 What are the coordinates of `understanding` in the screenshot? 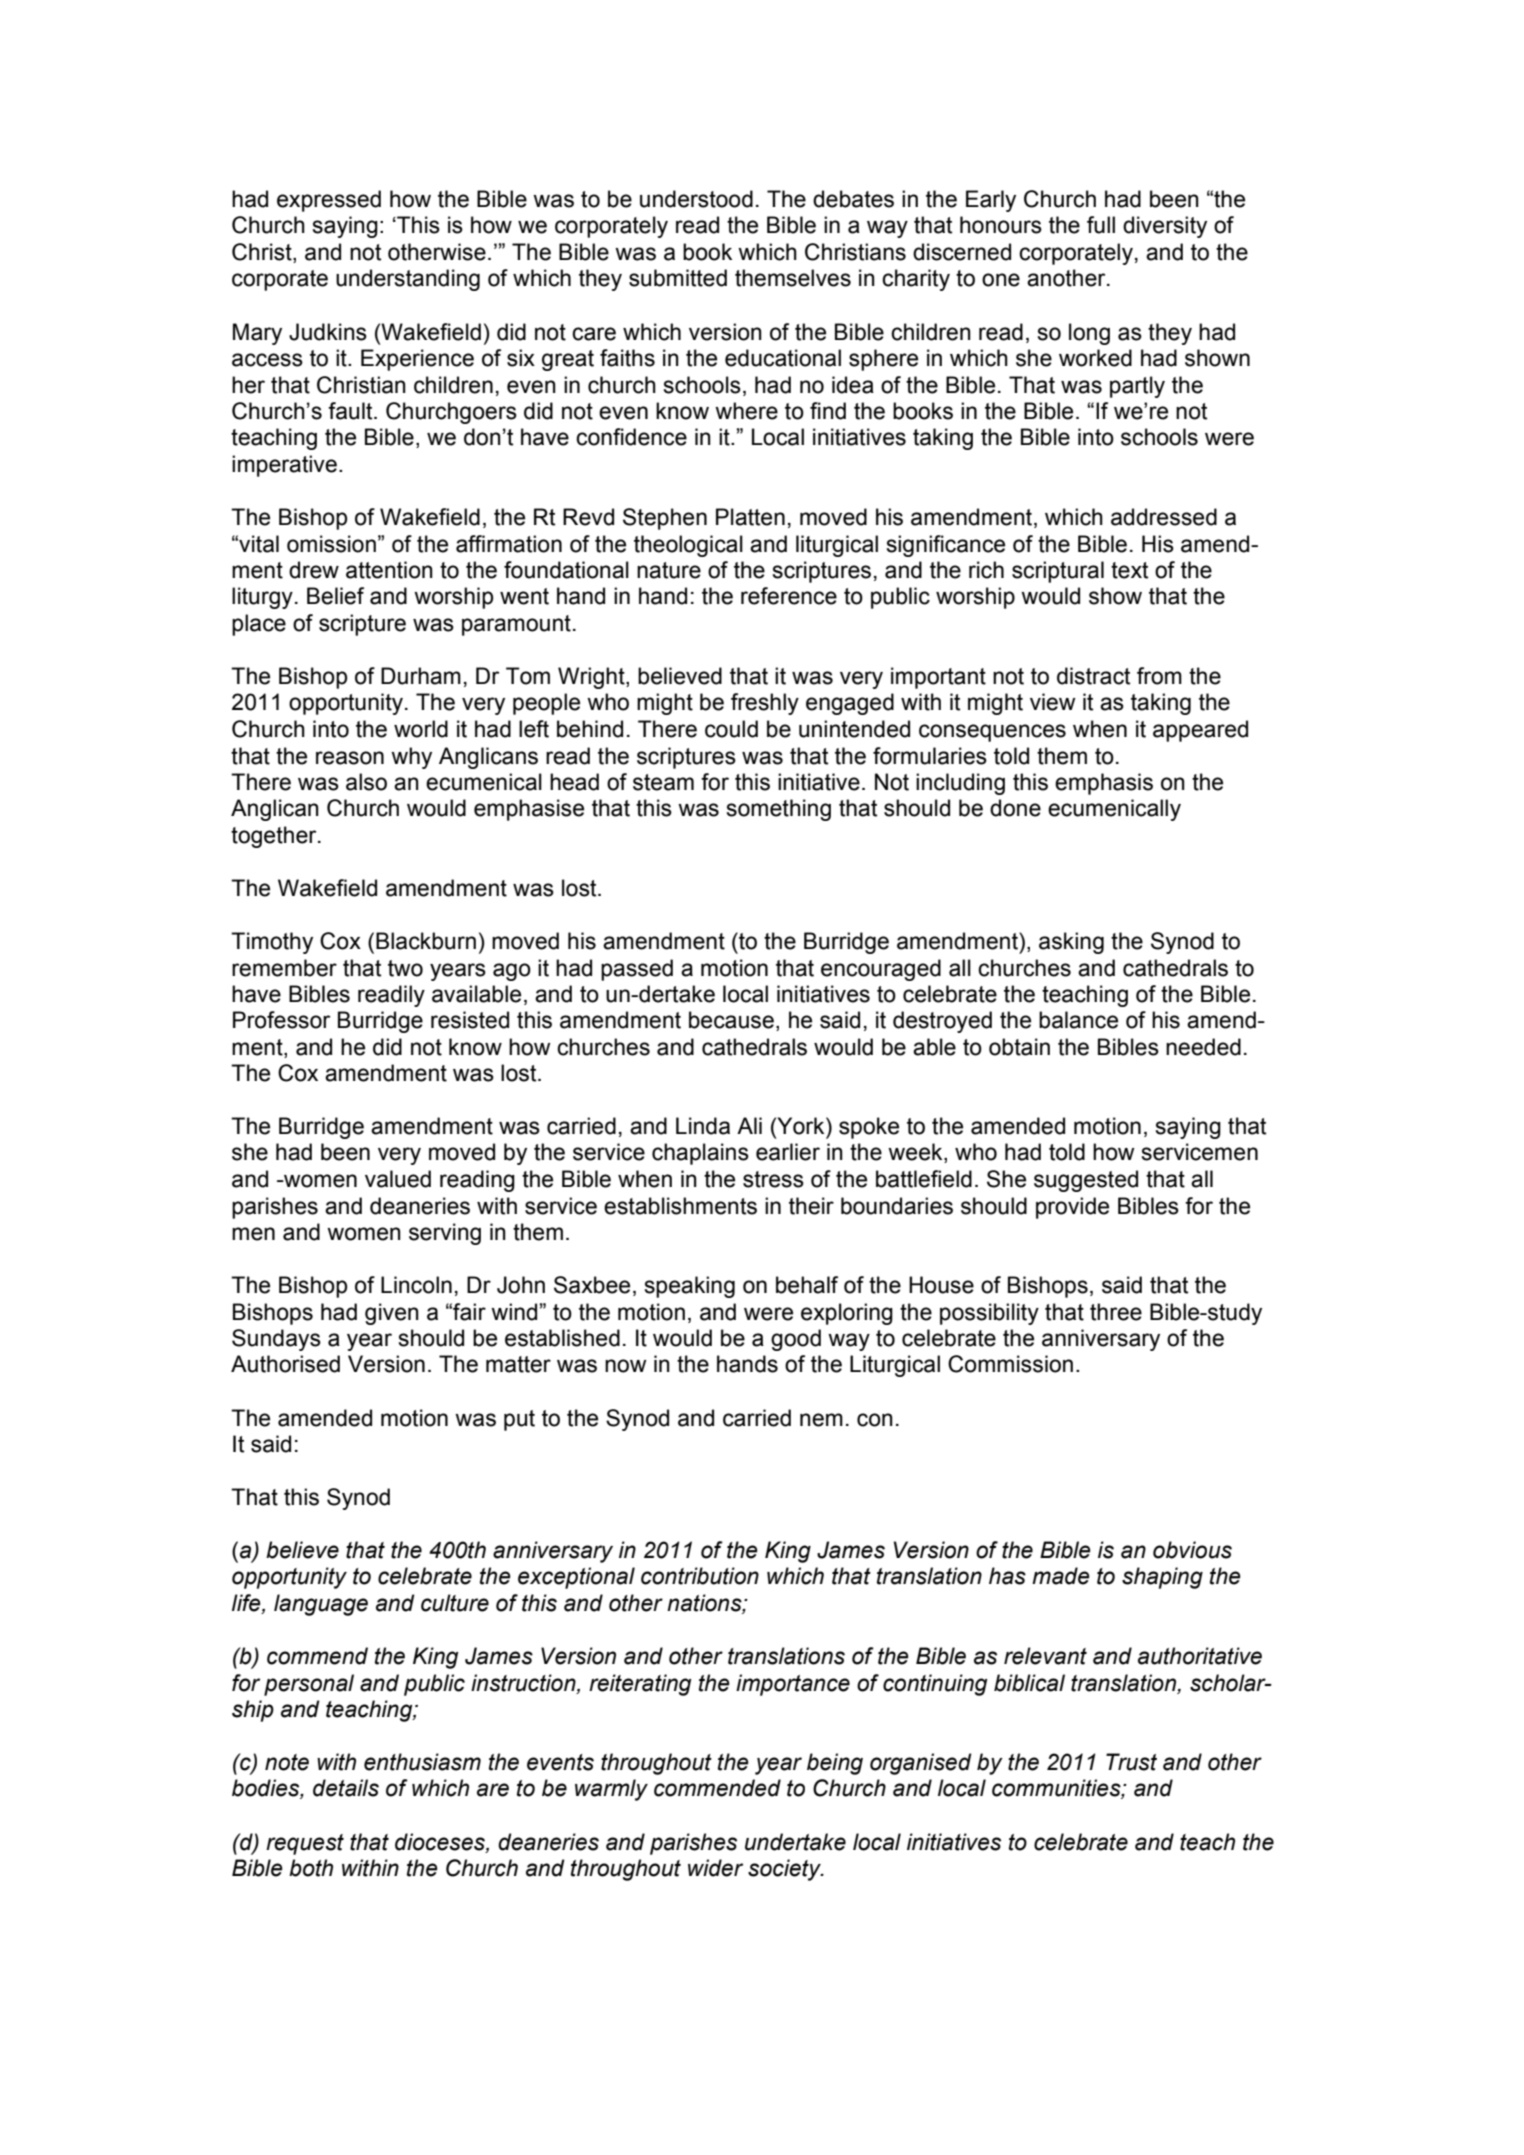 It's located at (408, 280).
